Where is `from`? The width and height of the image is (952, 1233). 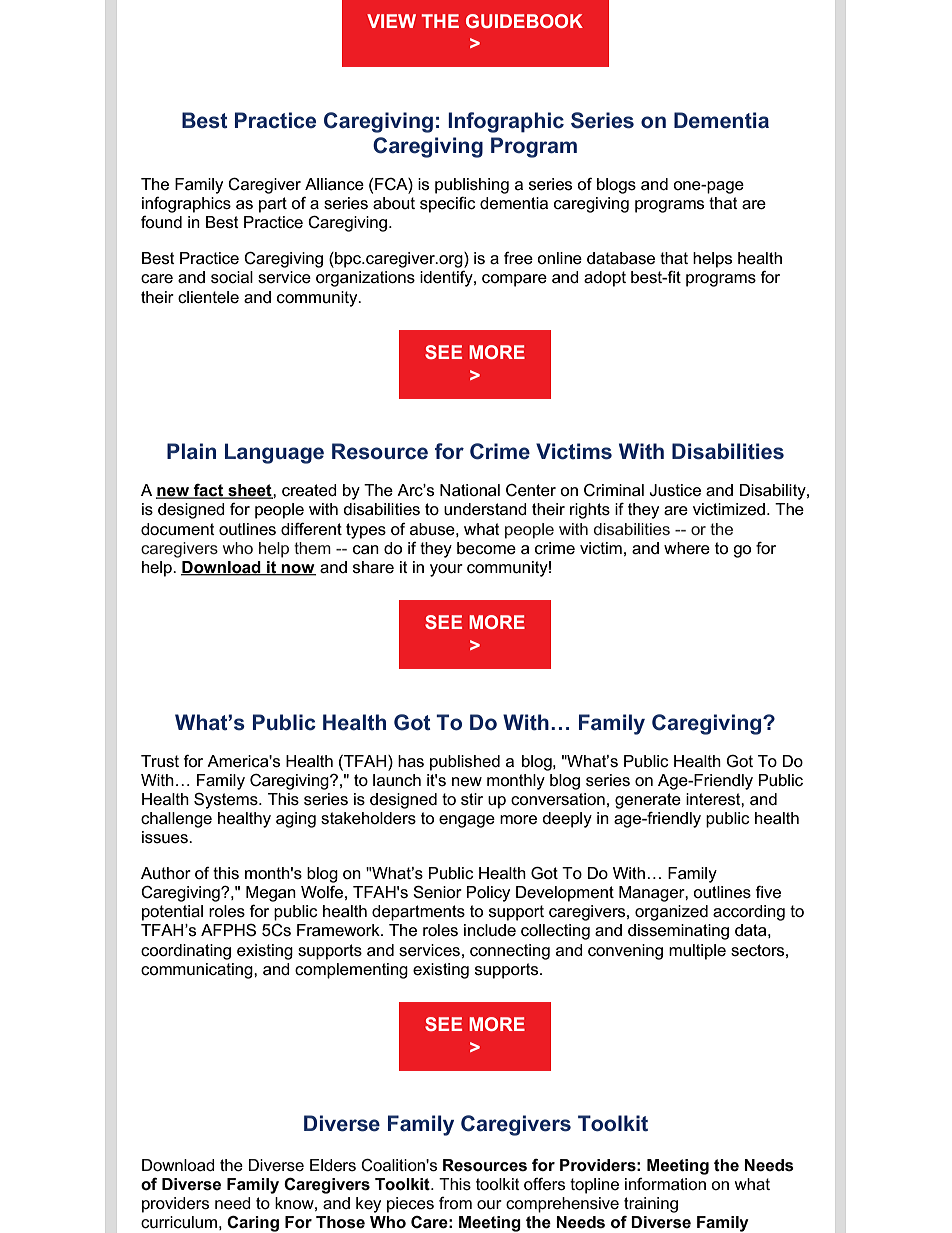
from is located at coordinates (455, 1203).
